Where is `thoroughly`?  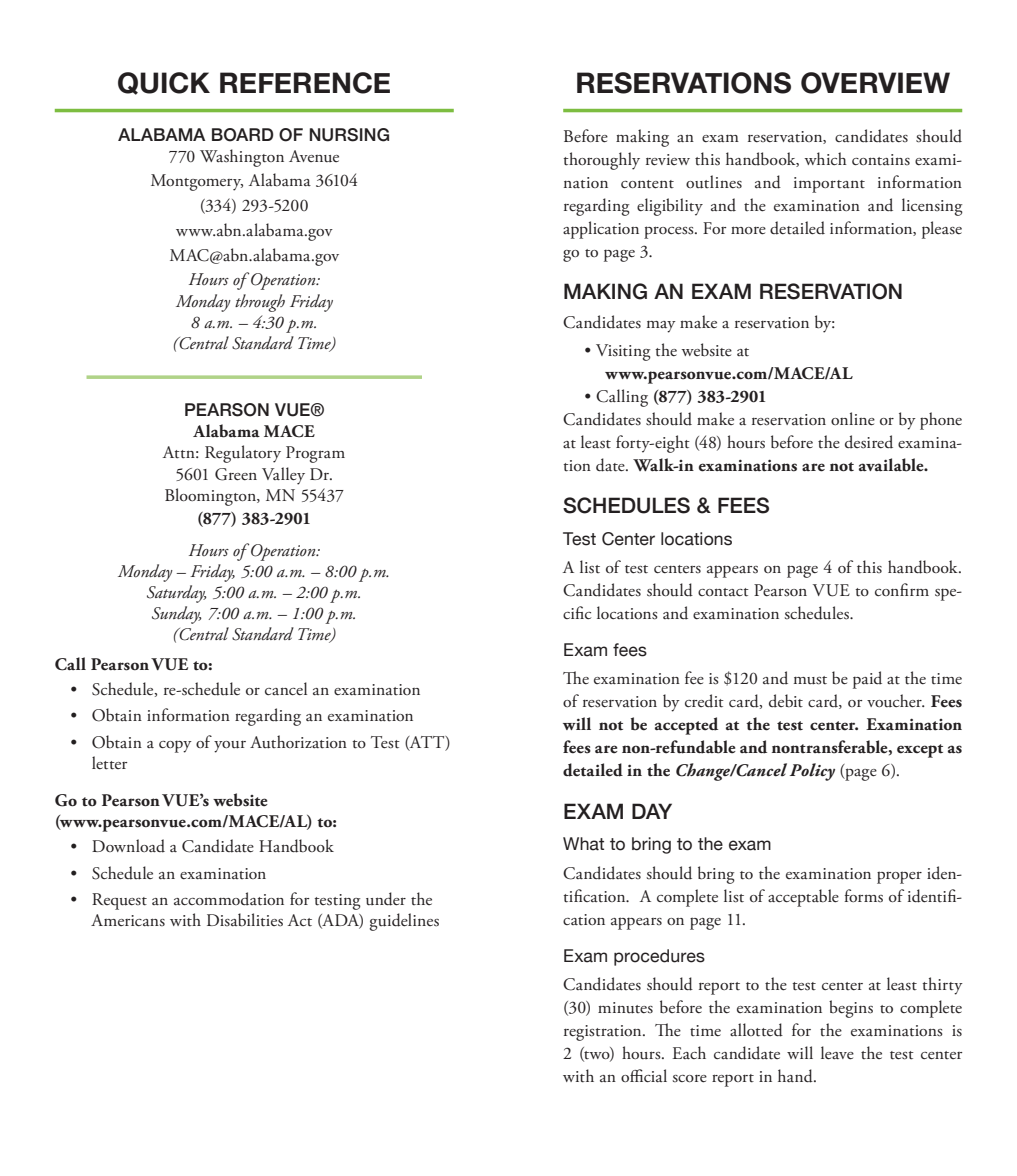 thoroughly is located at coordinates (602, 161).
